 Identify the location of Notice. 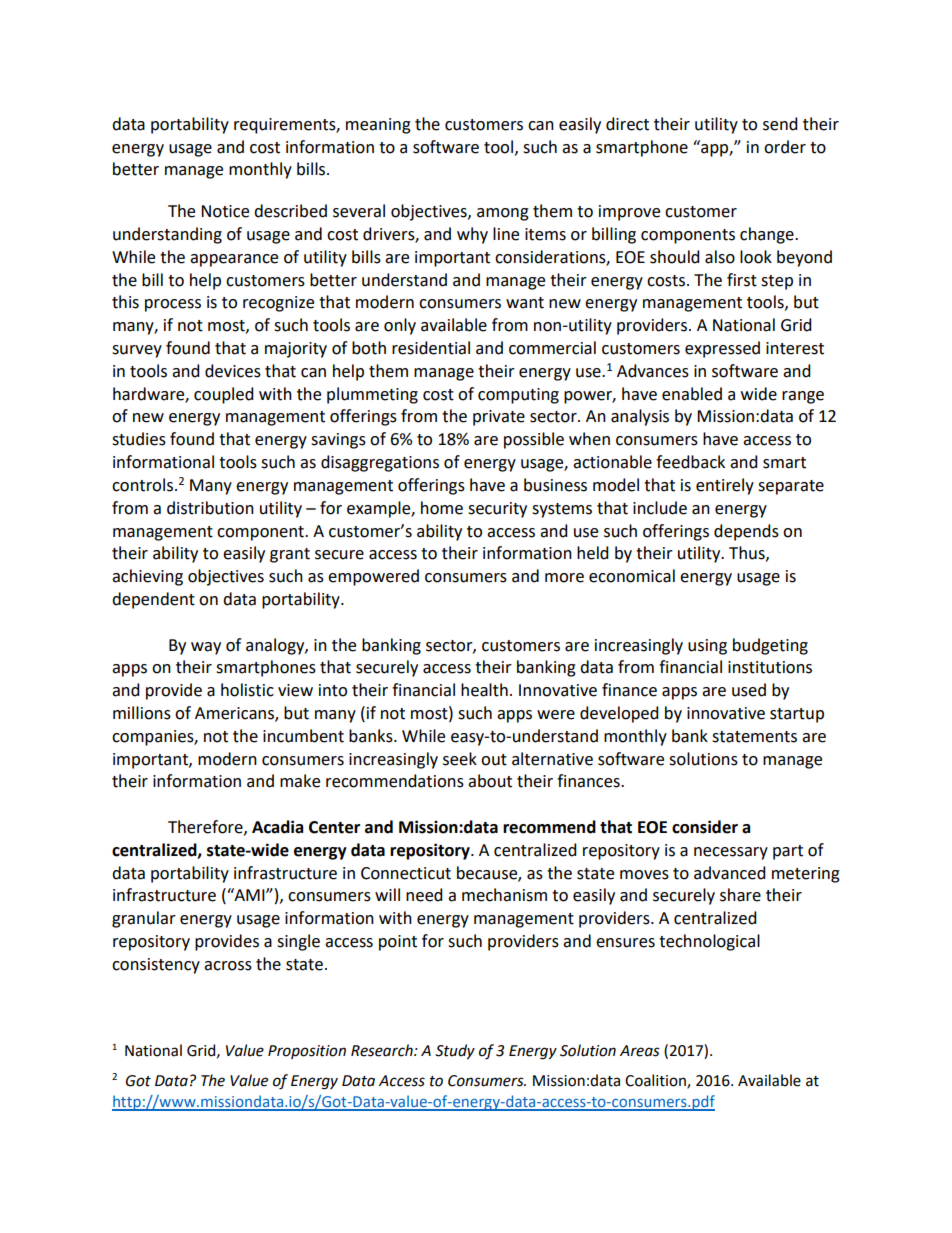
(225, 211).
